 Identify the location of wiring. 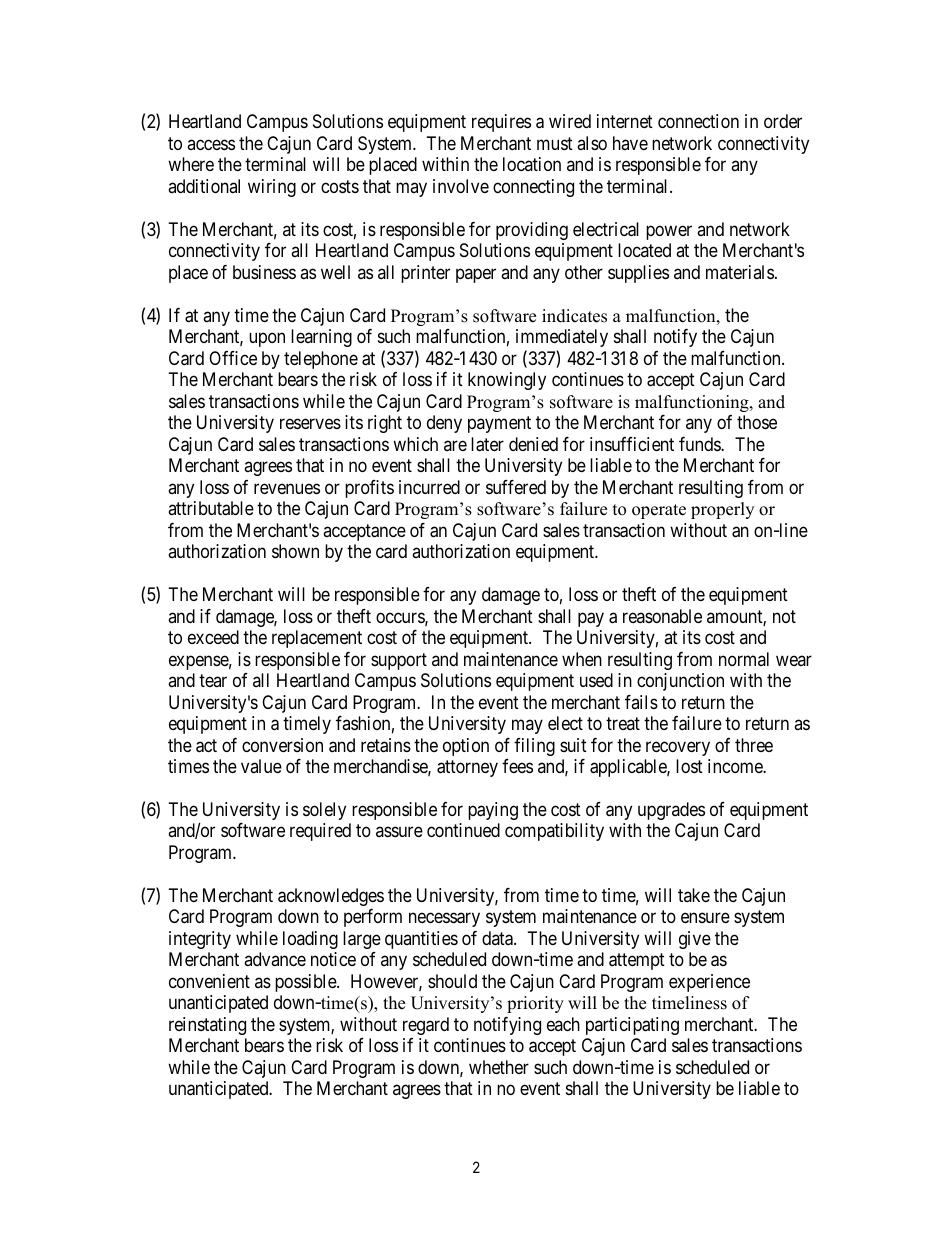
(272, 188).
